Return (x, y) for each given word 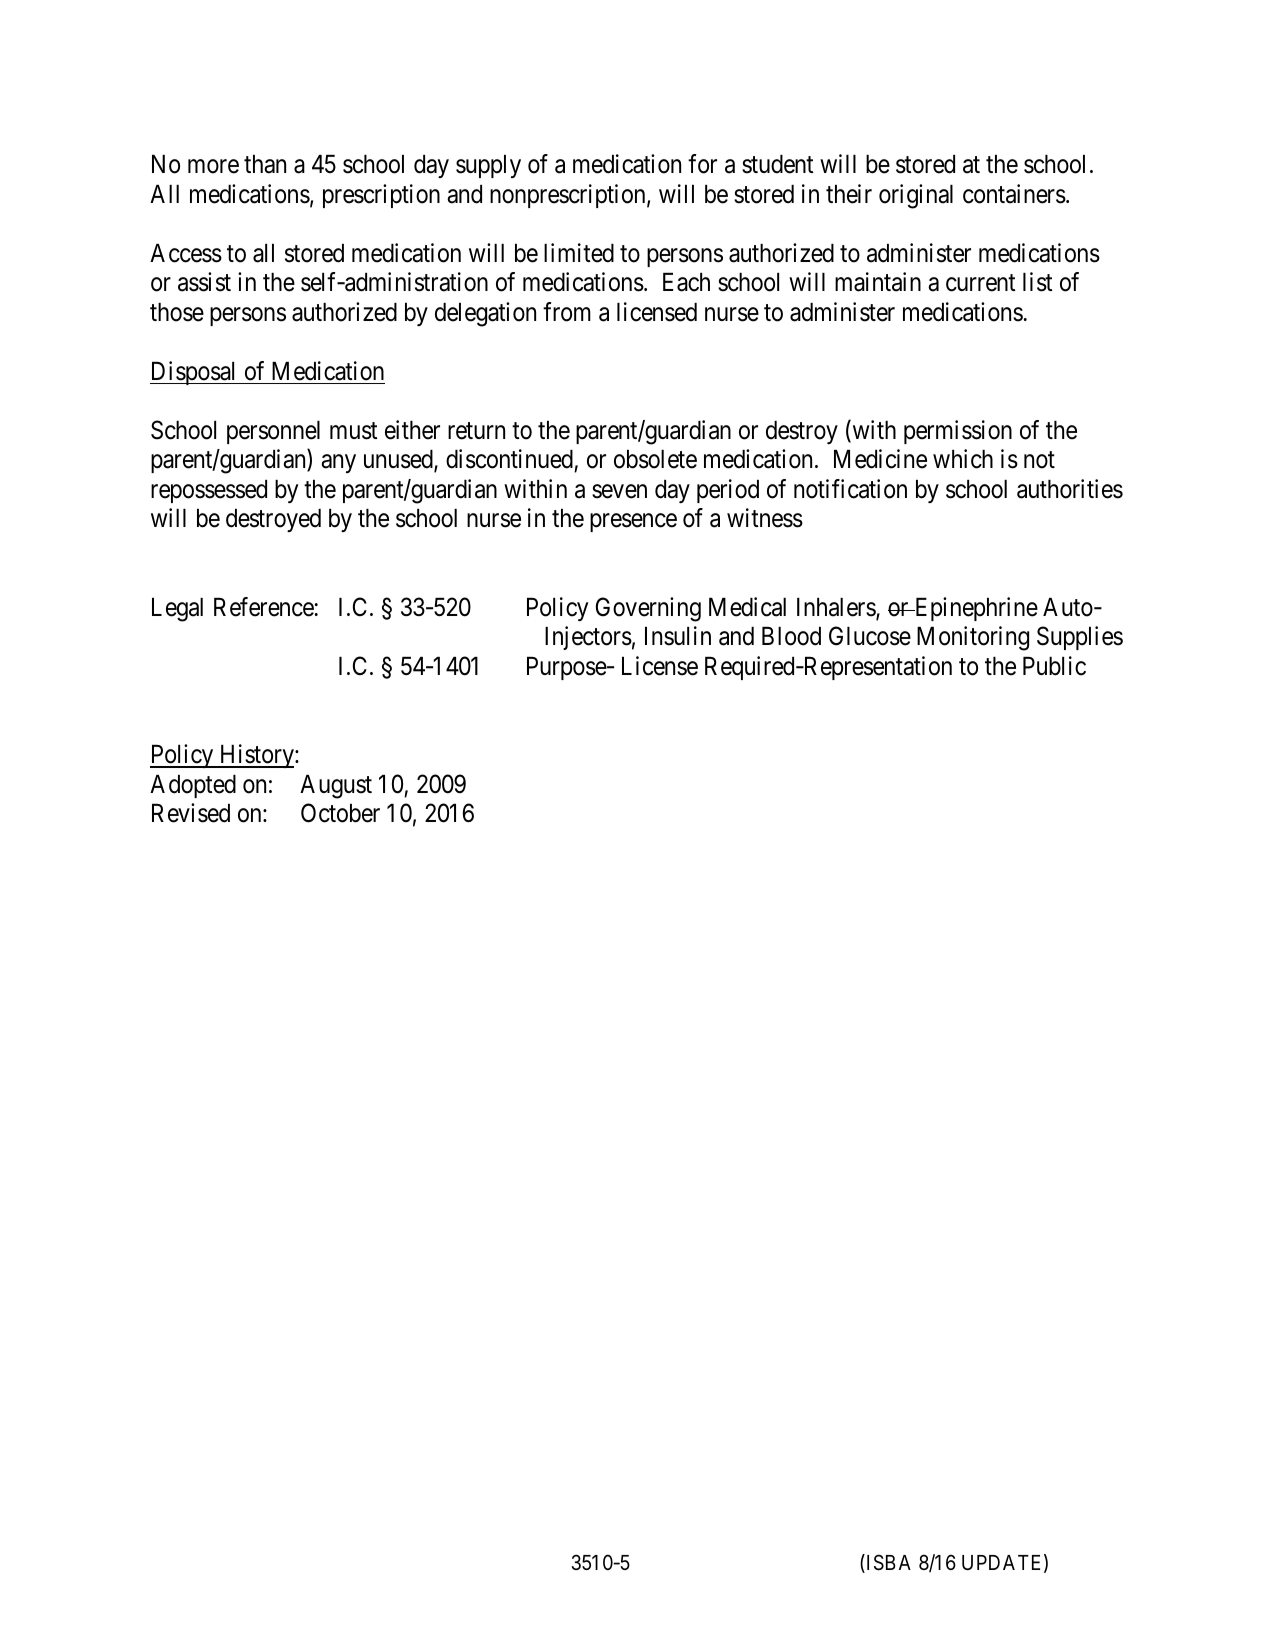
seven (619, 491)
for (702, 164)
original (916, 196)
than (265, 164)
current (981, 283)
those (177, 312)
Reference (264, 607)
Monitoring (973, 638)
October (340, 813)
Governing (648, 609)
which (963, 459)
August (336, 787)
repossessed (209, 491)
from (567, 312)
